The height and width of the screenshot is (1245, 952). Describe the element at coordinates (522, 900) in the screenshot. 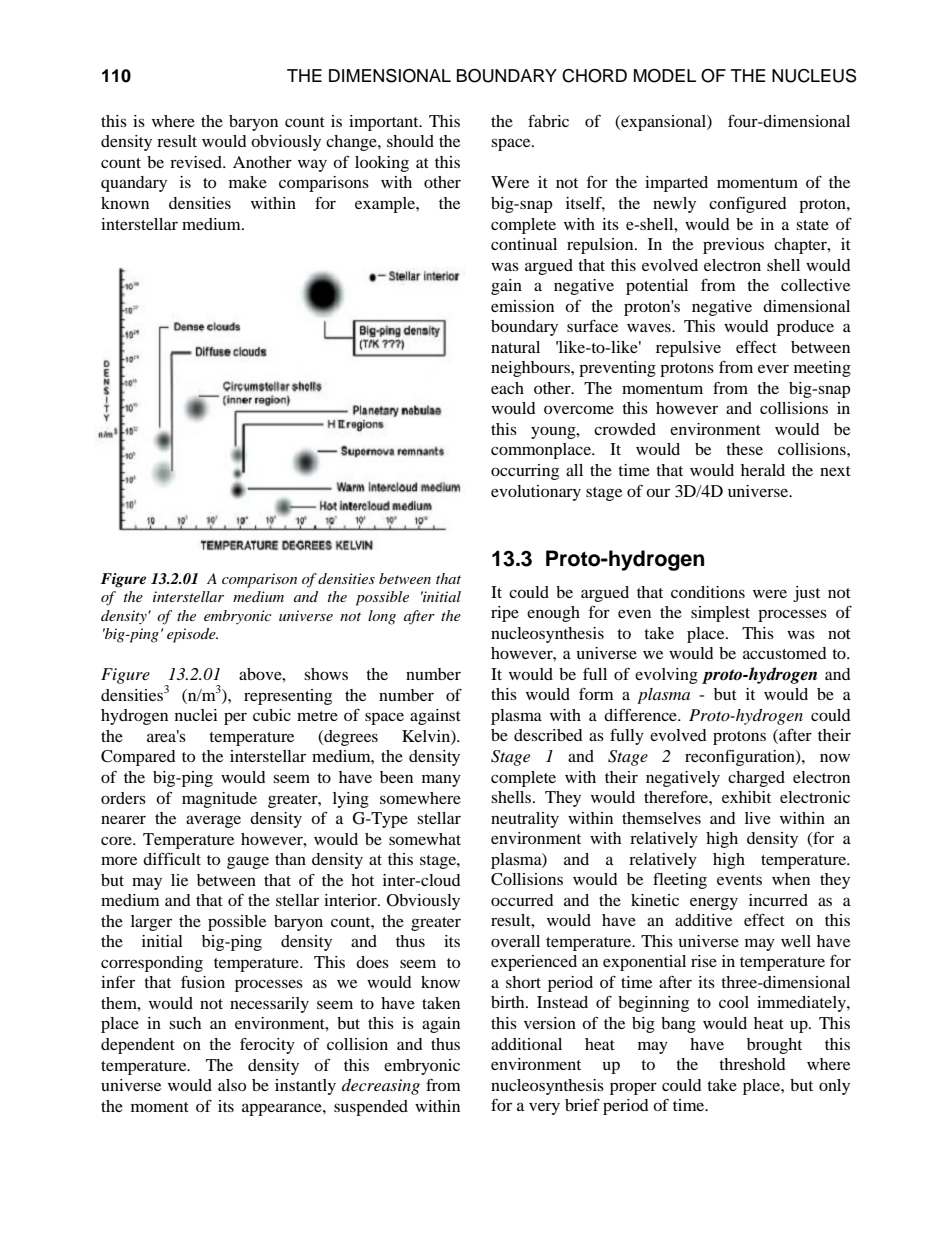

I see `occurred` at that location.
